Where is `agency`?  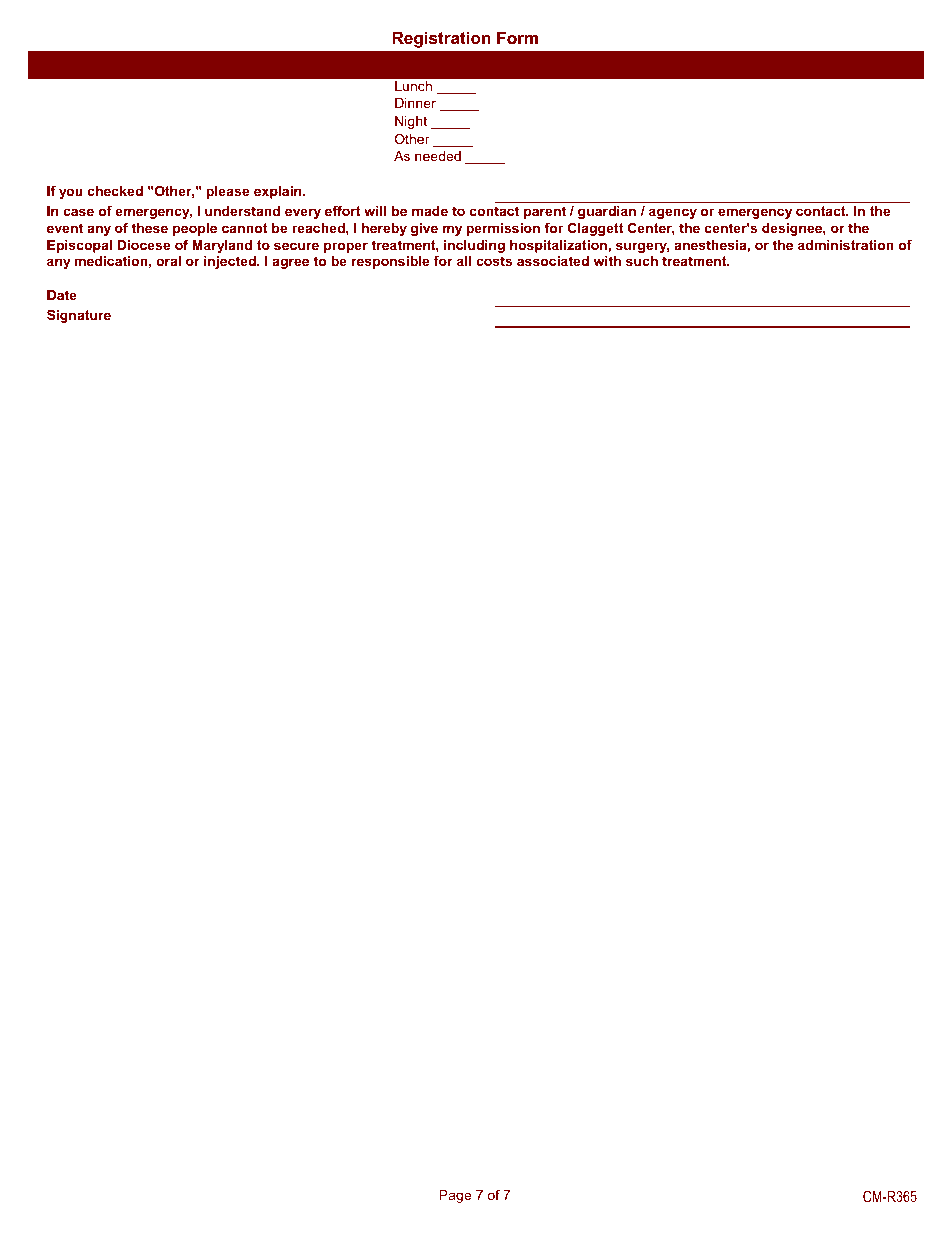 agency is located at coordinates (673, 213).
